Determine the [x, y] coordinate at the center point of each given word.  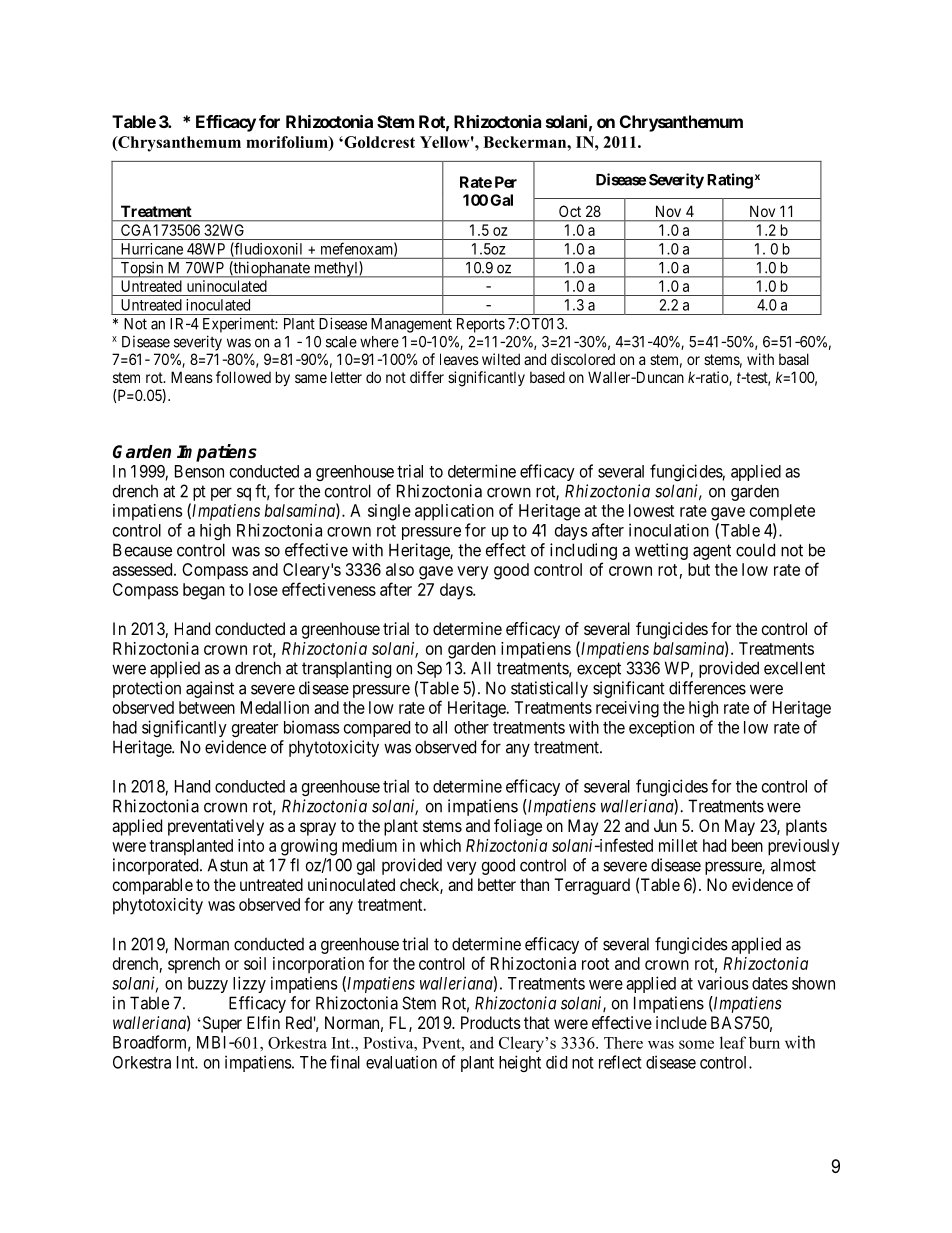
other [471, 727]
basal [794, 359]
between [207, 707]
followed [243, 377]
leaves [459, 359]
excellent [794, 668]
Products [491, 1022]
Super [221, 1024]
